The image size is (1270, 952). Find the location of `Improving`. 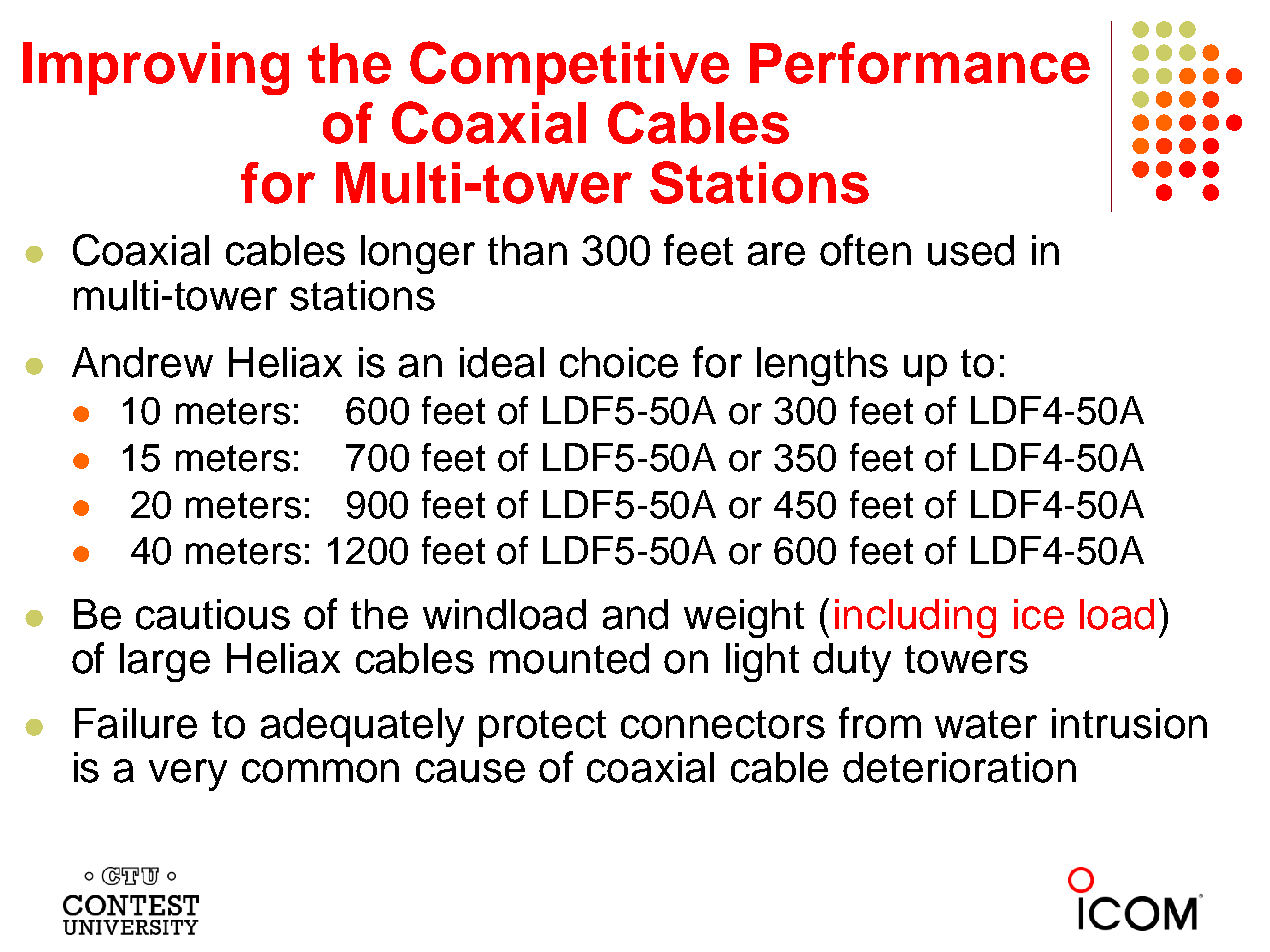

Improving is located at coordinates (156, 68).
